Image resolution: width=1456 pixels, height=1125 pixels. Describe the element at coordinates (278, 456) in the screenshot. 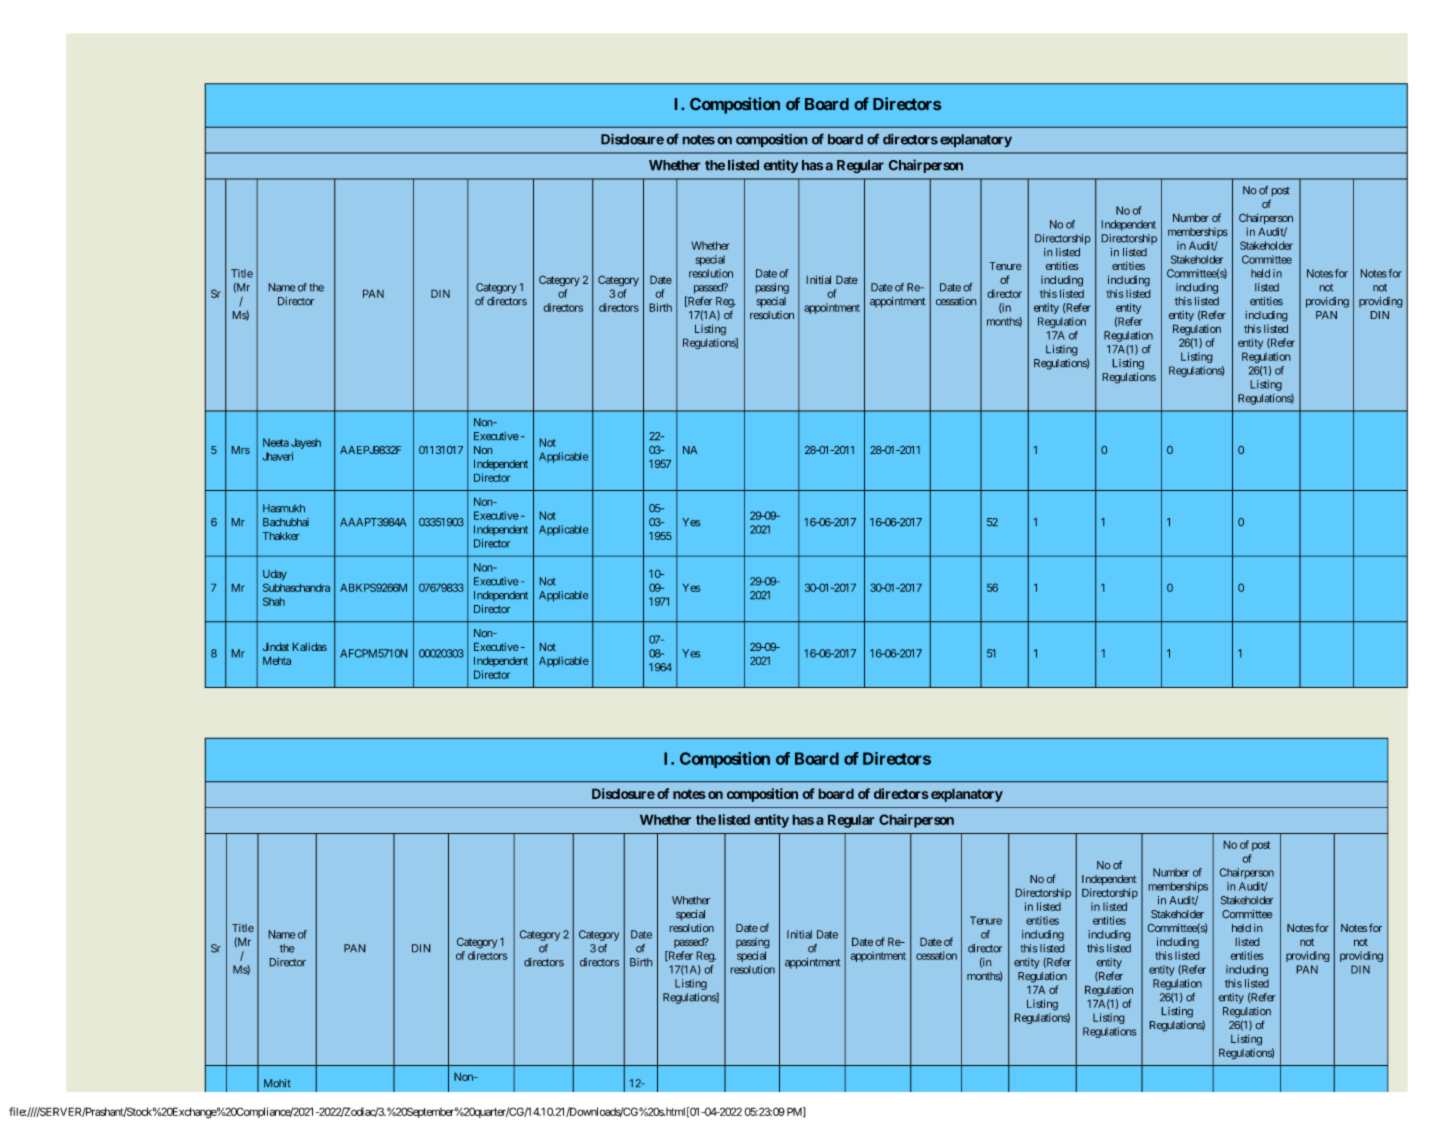

I see `Jhaveri` at that location.
